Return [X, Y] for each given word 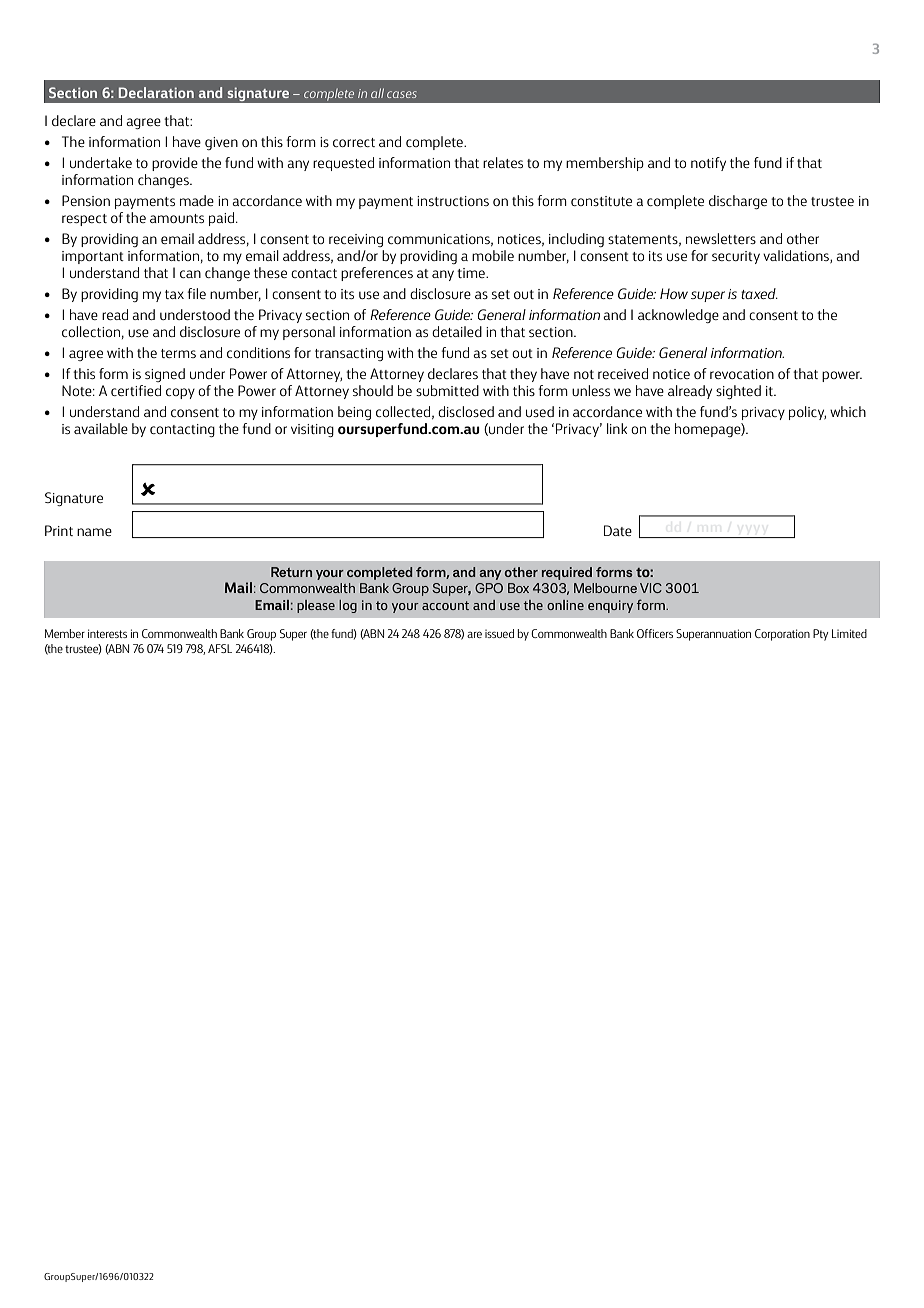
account [445, 605]
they [523, 375]
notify [708, 164]
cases [402, 94]
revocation [742, 374]
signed [165, 375]
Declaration [156, 92]
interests [107, 633]
